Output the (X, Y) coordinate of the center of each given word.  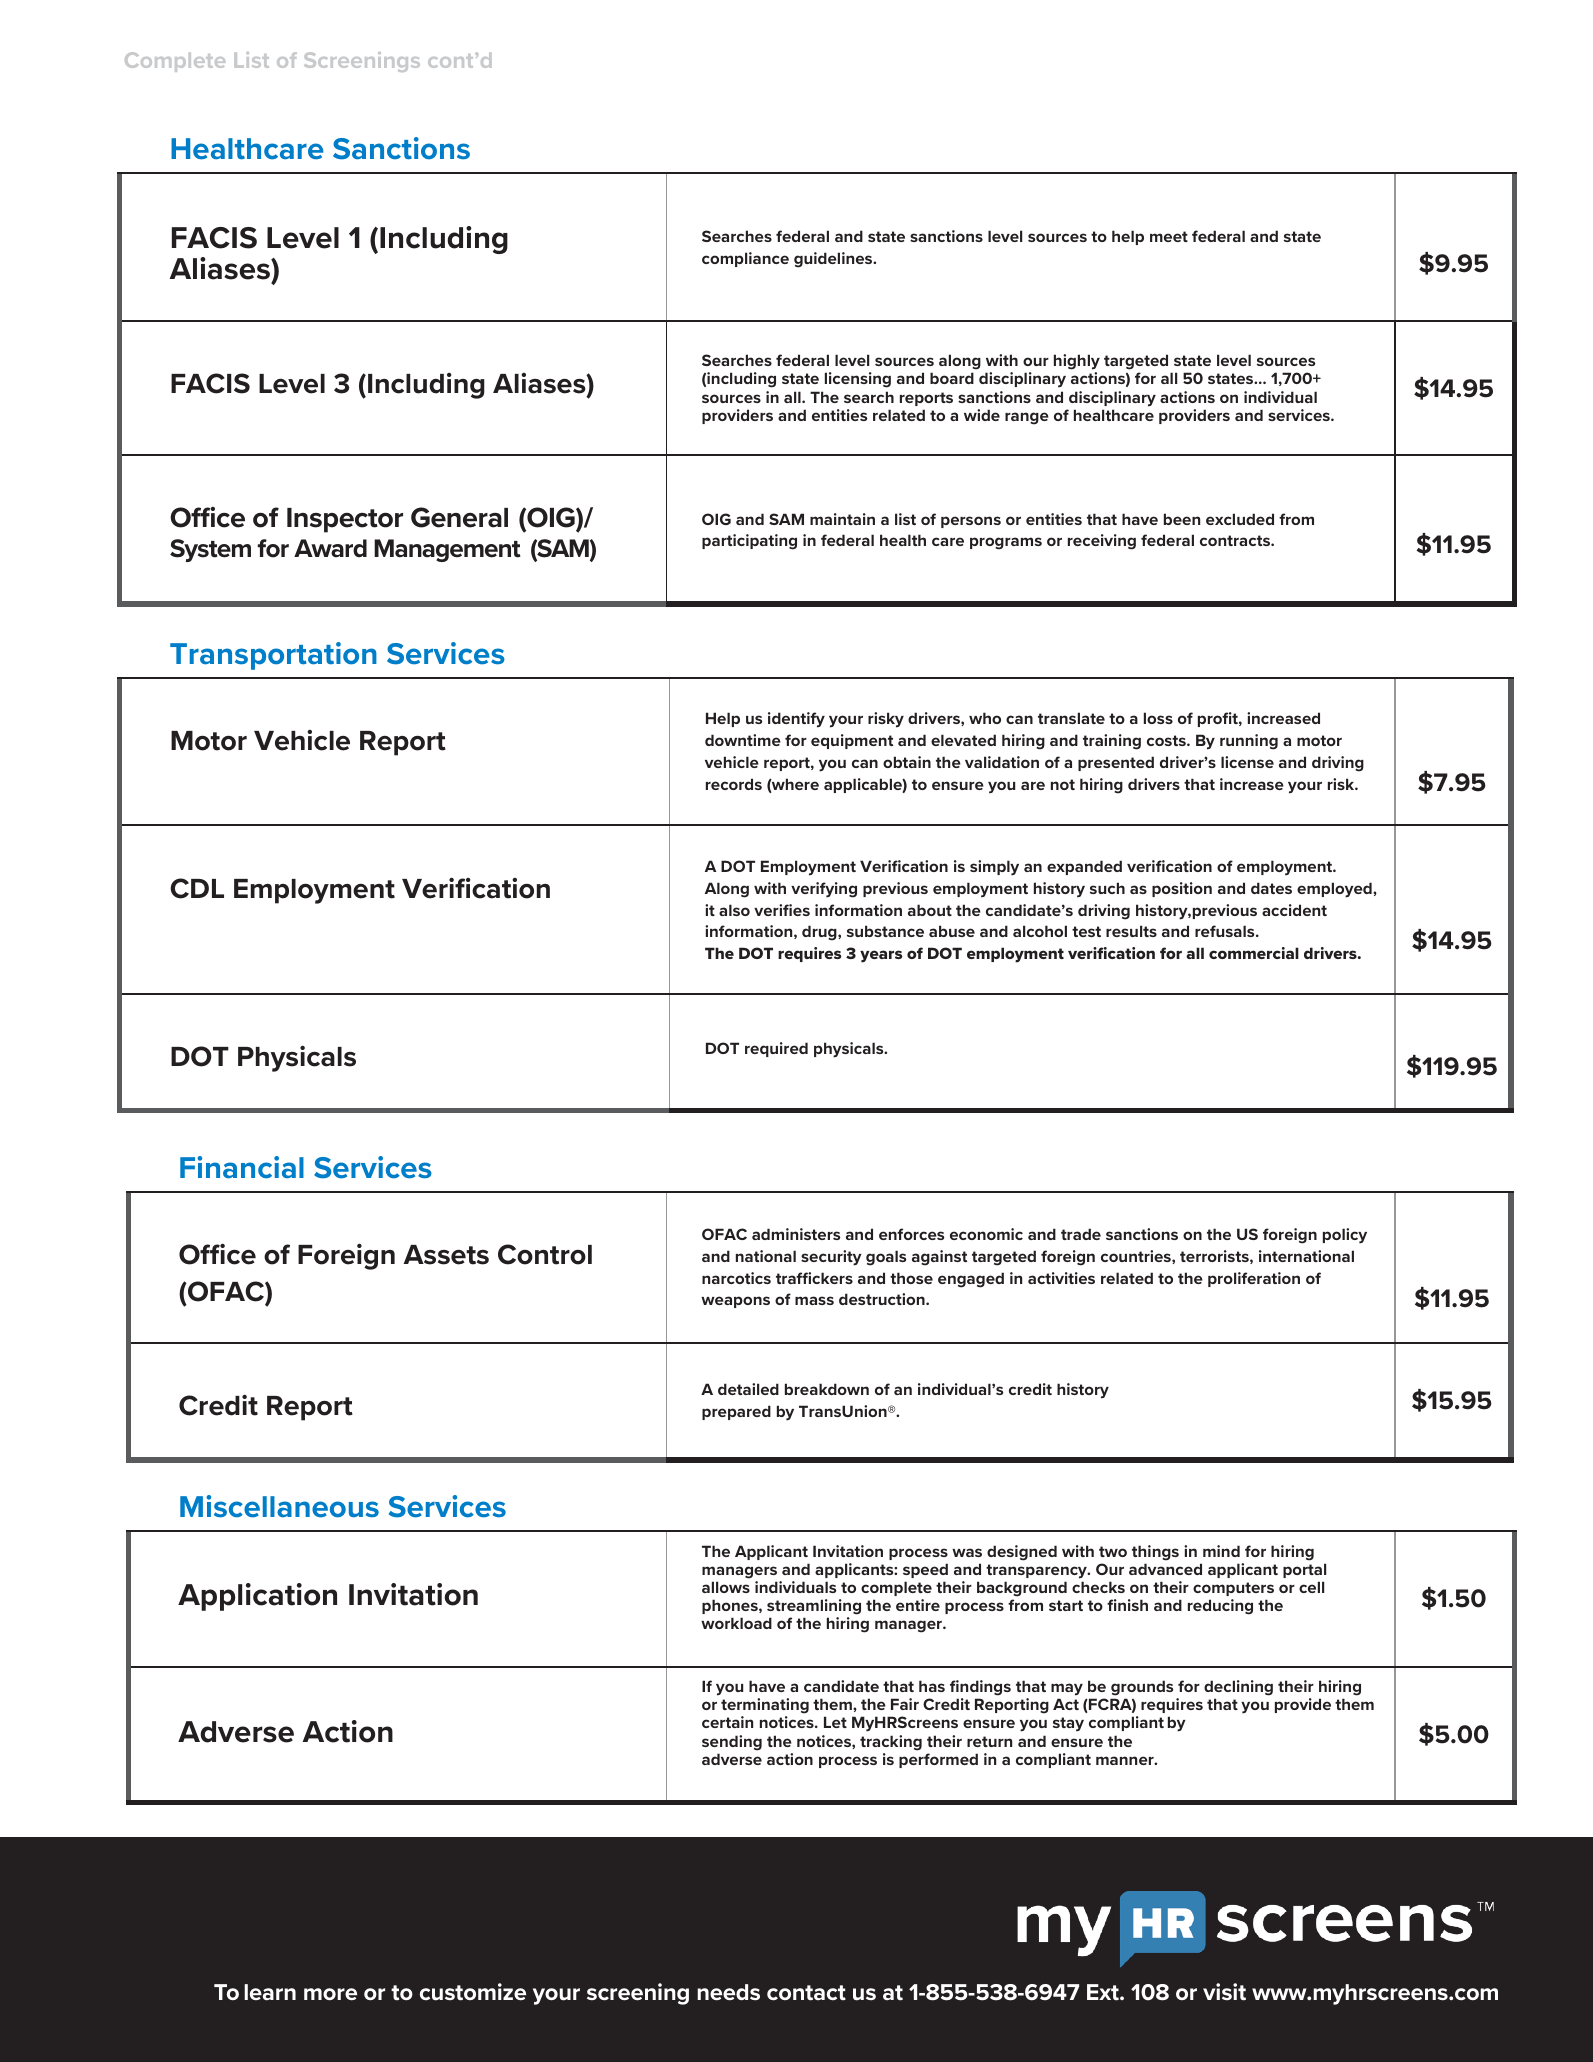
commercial (1254, 953)
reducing (1220, 1607)
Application (257, 1597)
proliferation (1254, 1279)
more (330, 1994)
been (1182, 519)
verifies (782, 910)
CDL (197, 888)
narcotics (736, 1278)
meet (1169, 236)
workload (736, 1623)
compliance (745, 259)
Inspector (345, 520)
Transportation (273, 656)
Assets (446, 1255)
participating (749, 542)
